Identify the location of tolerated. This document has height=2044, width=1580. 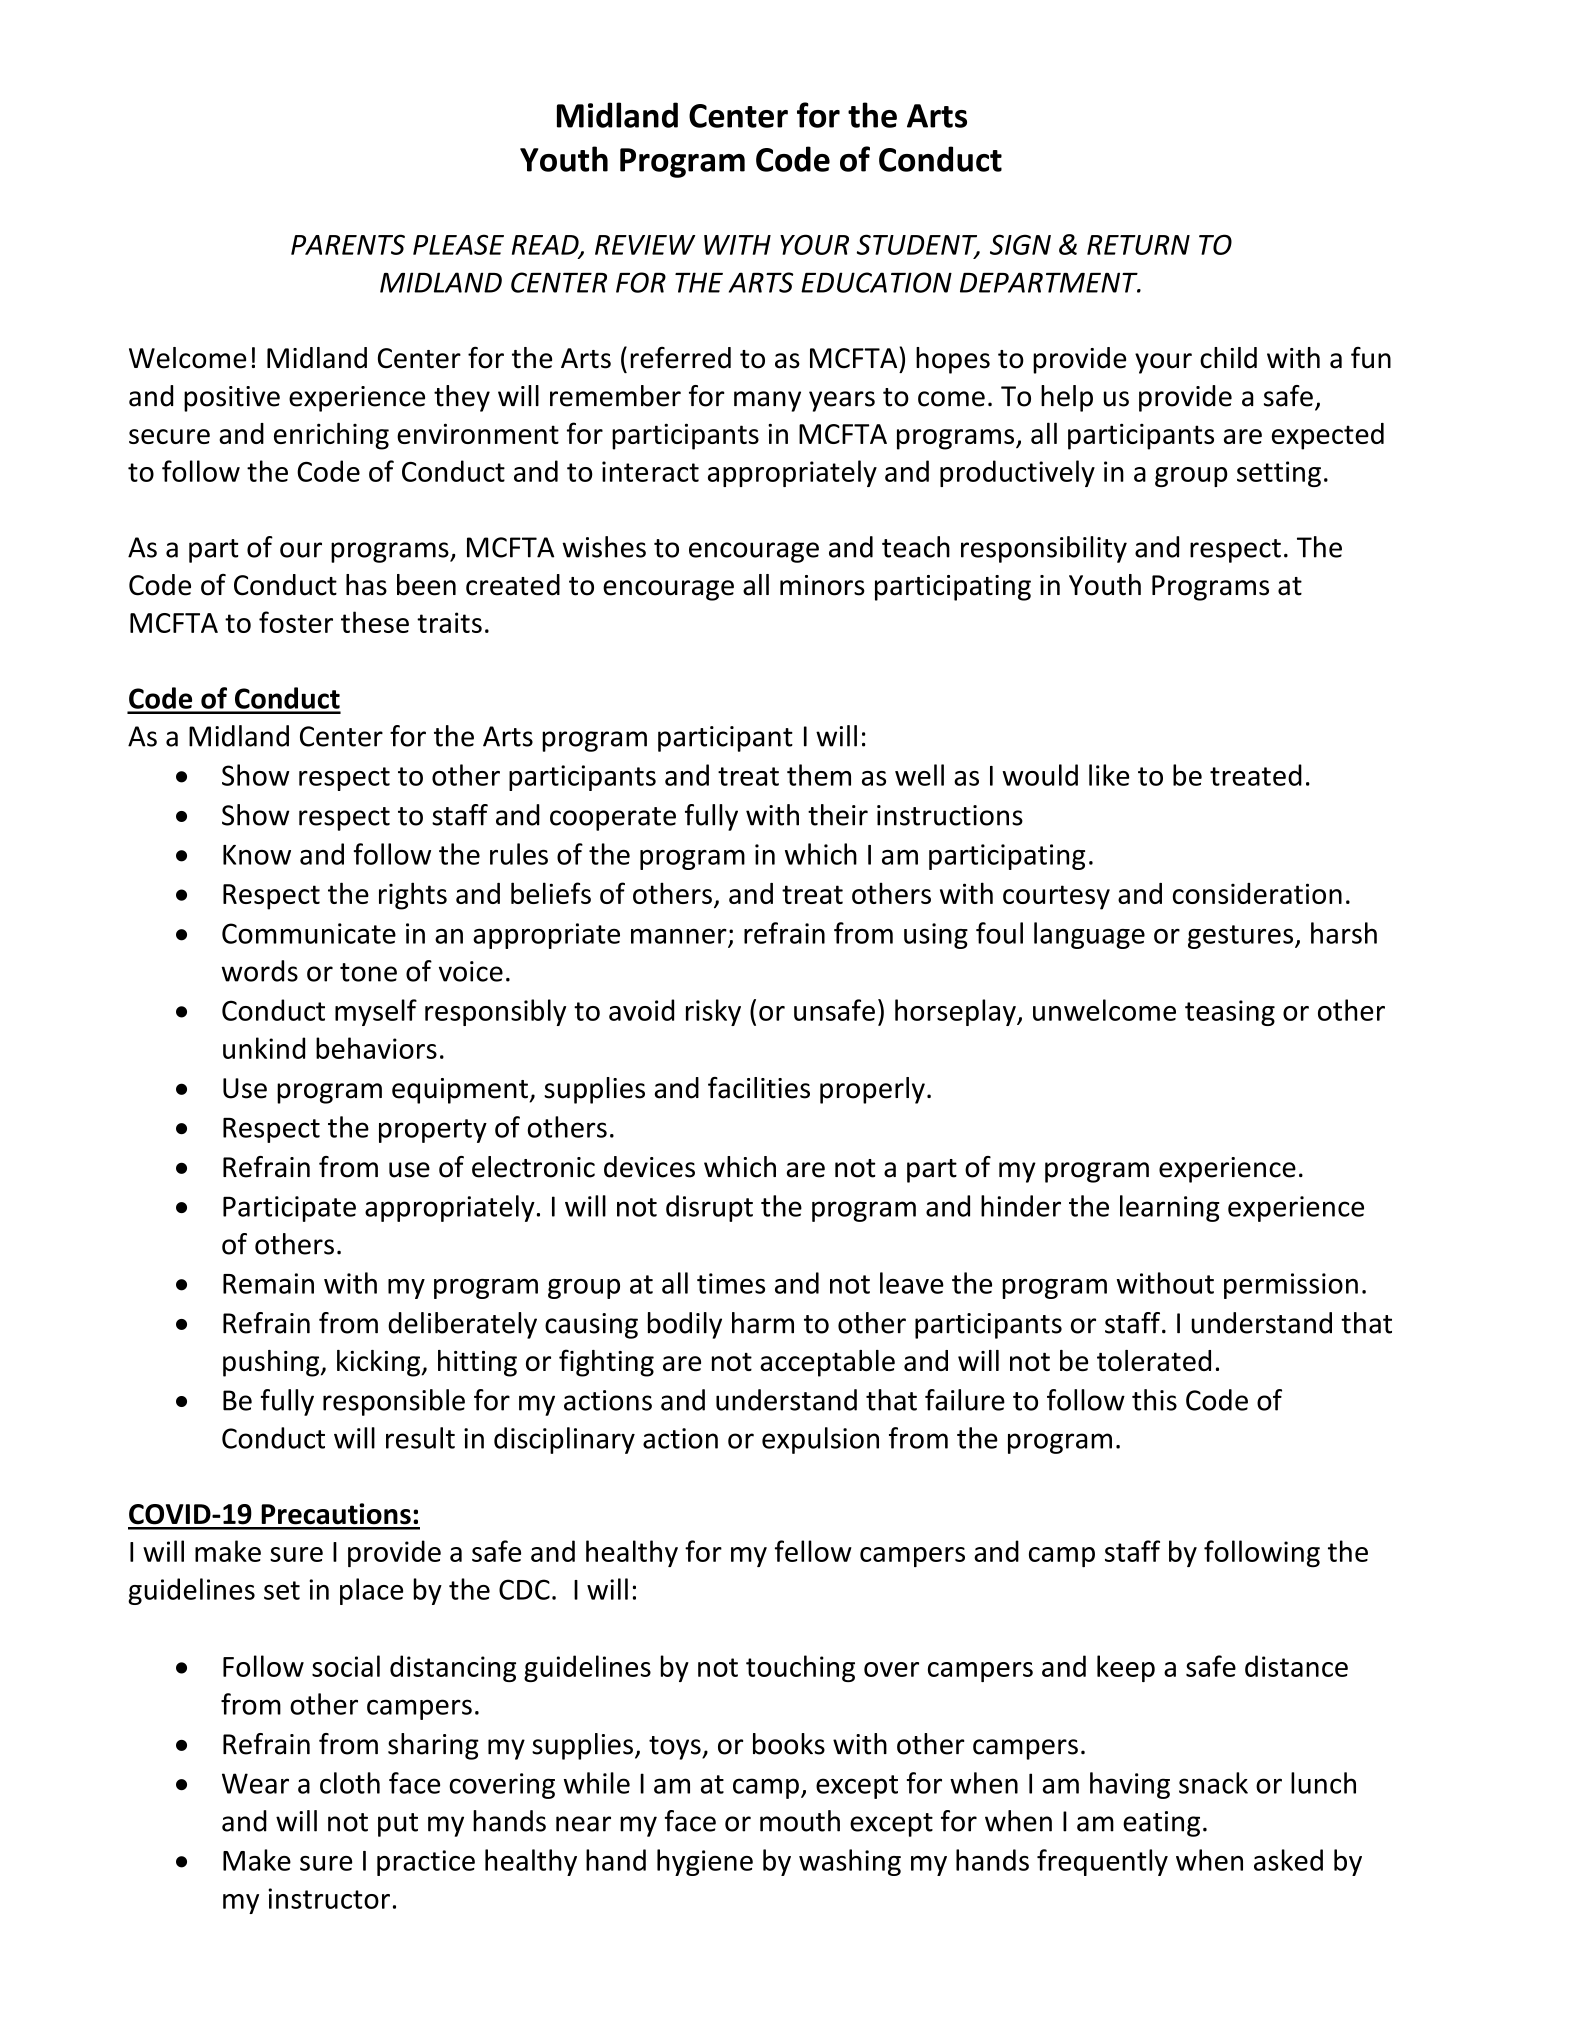
(1154, 1360).
